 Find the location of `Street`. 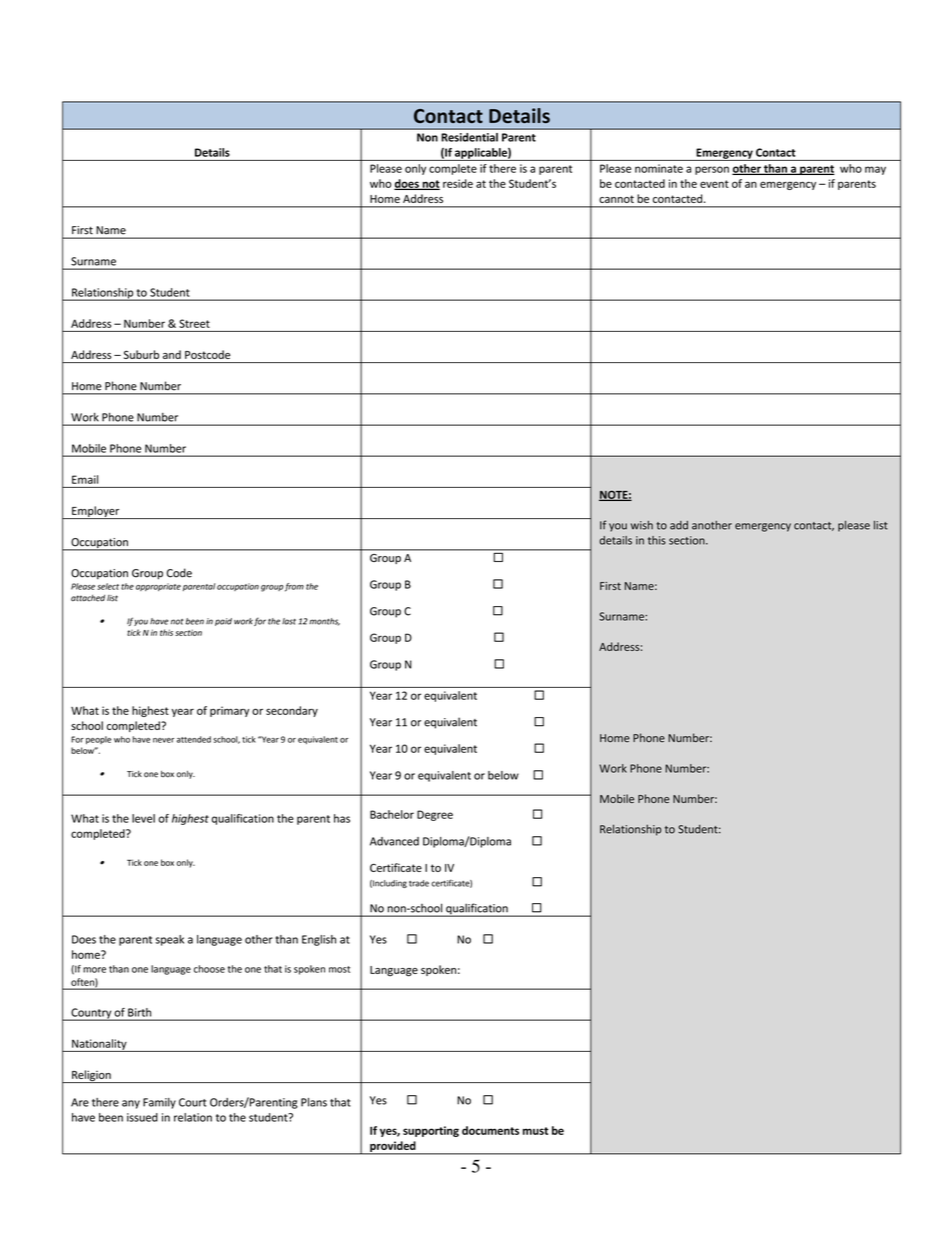

Street is located at coordinates (194, 323).
